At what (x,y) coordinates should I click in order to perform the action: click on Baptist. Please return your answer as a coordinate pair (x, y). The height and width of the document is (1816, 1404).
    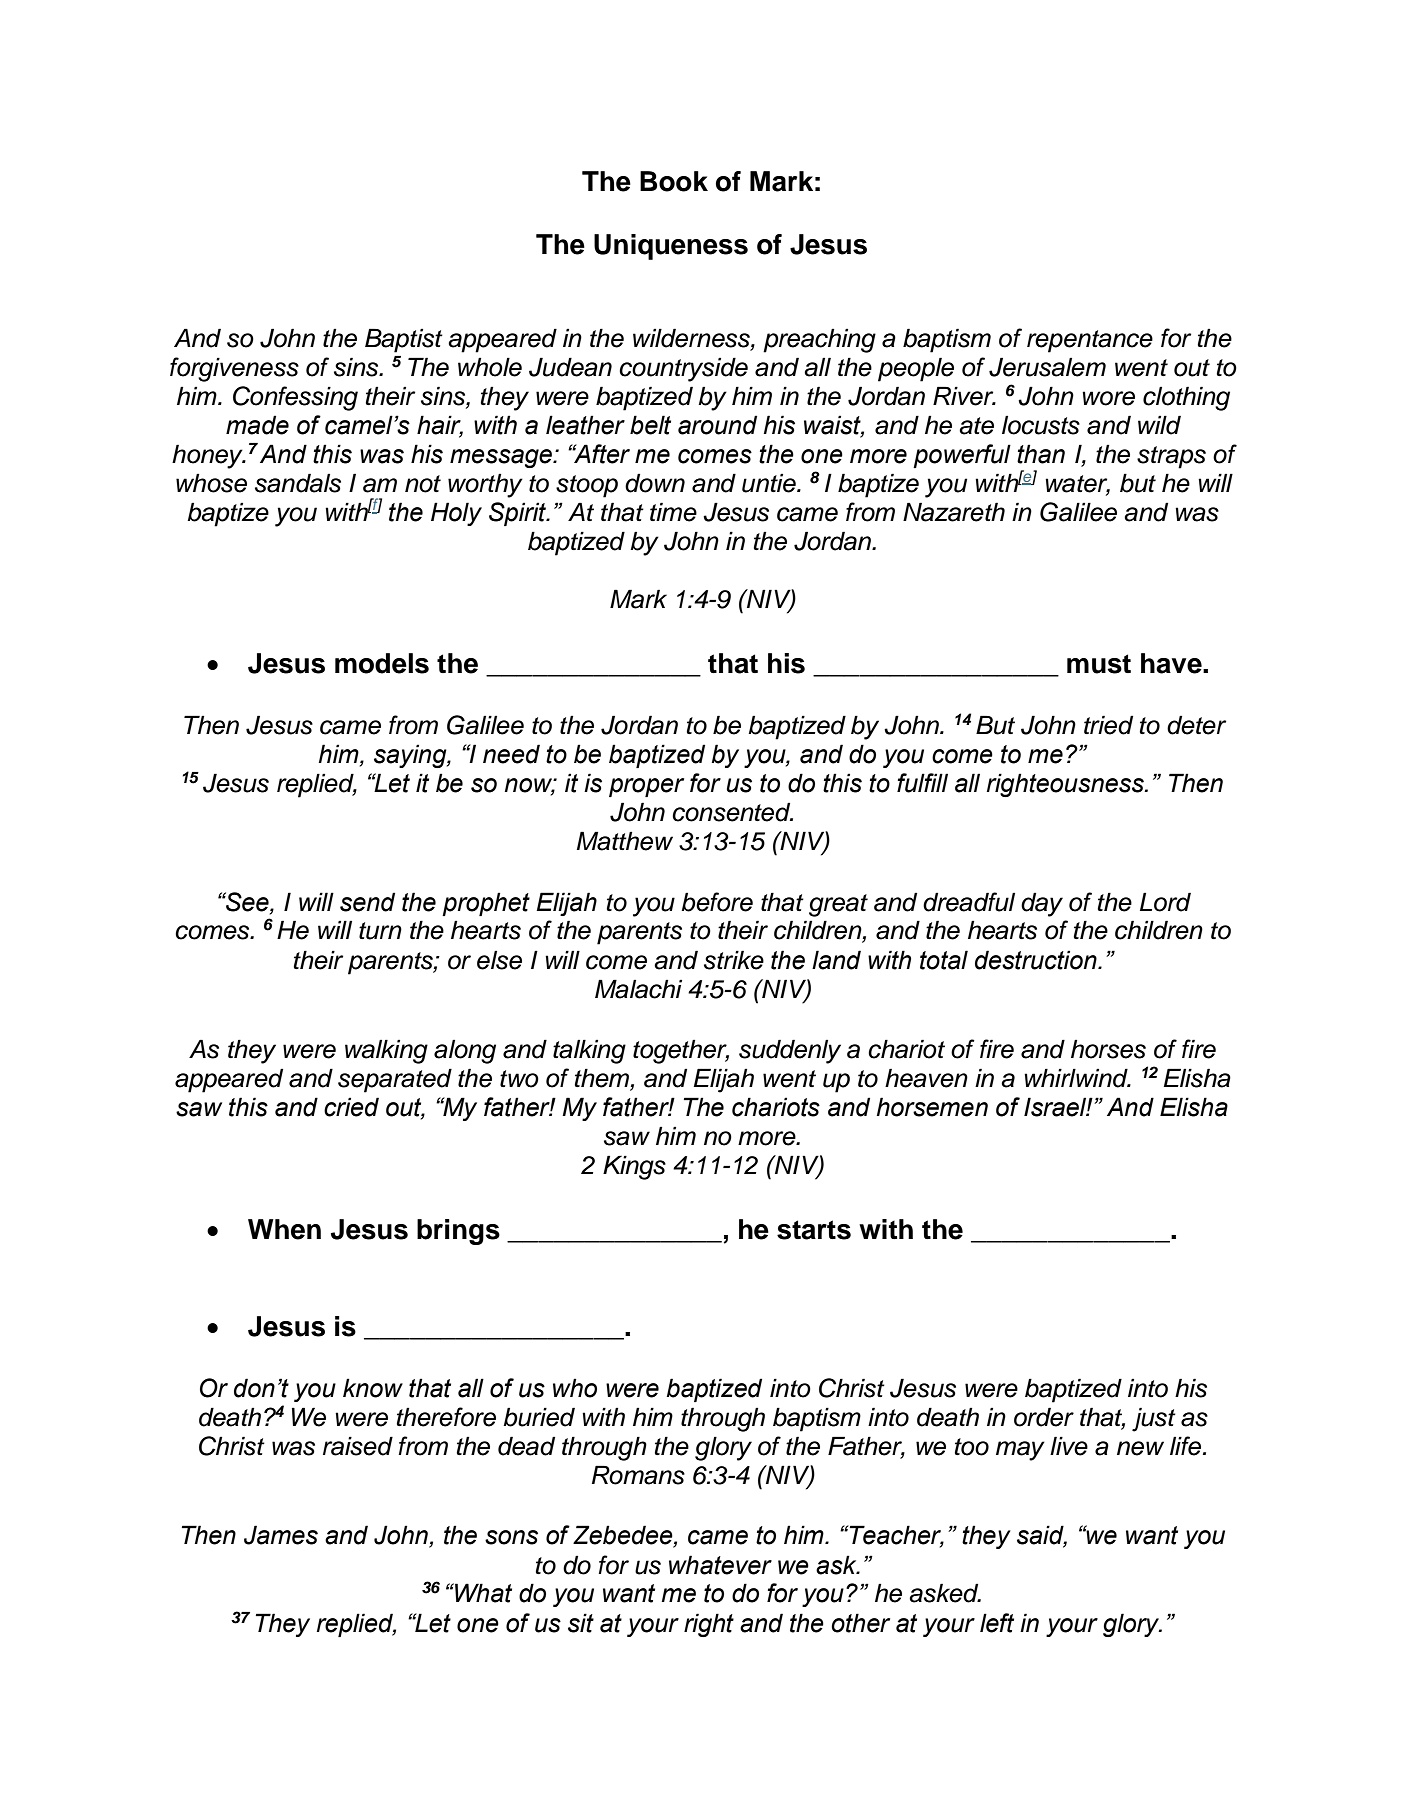
    Looking at the image, I should click on (404, 340).
